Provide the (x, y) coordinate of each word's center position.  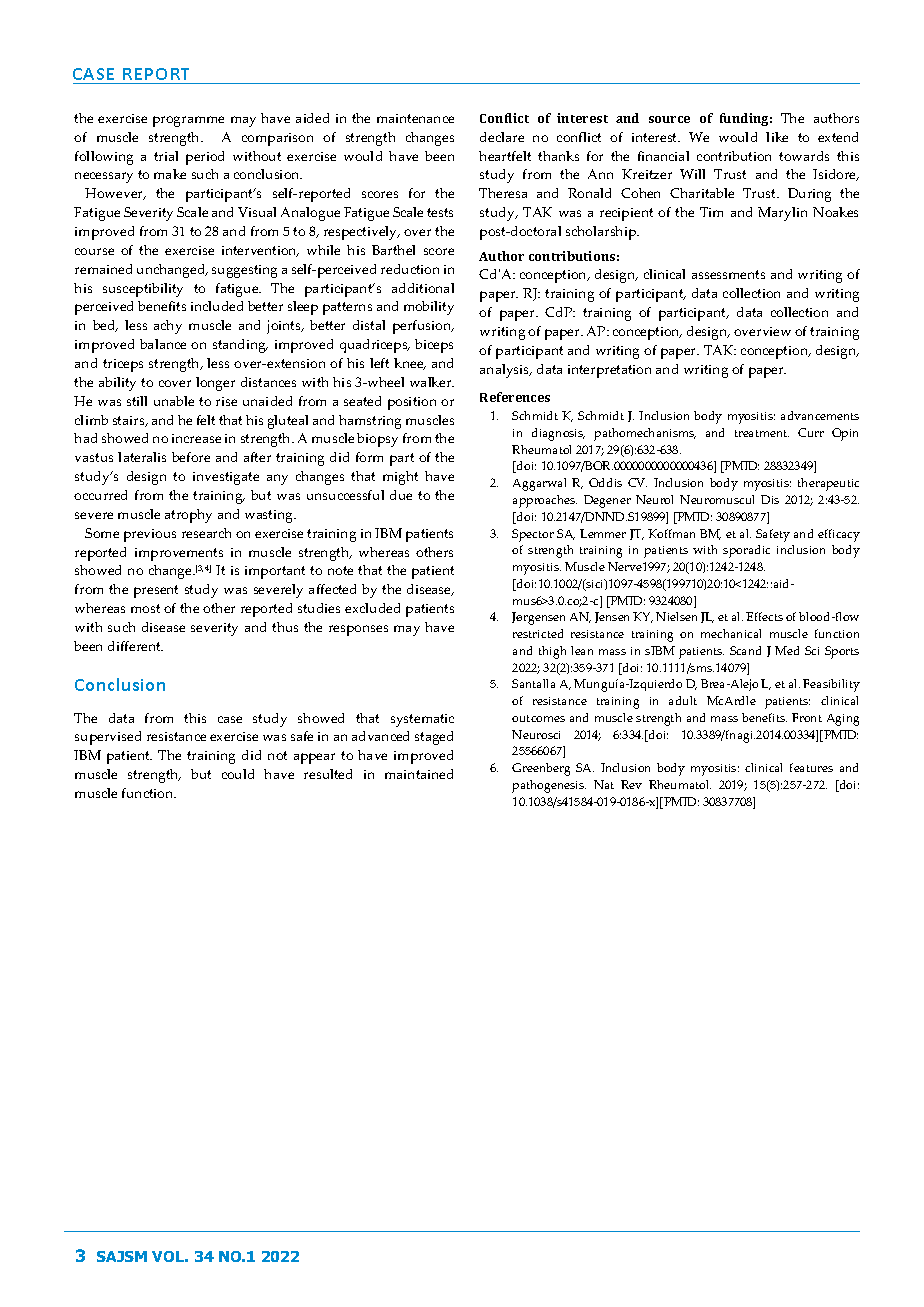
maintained (419, 774)
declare (502, 137)
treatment (762, 433)
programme (188, 121)
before (191, 457)
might (400, 478)
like (777, 137)
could (238, 774)
